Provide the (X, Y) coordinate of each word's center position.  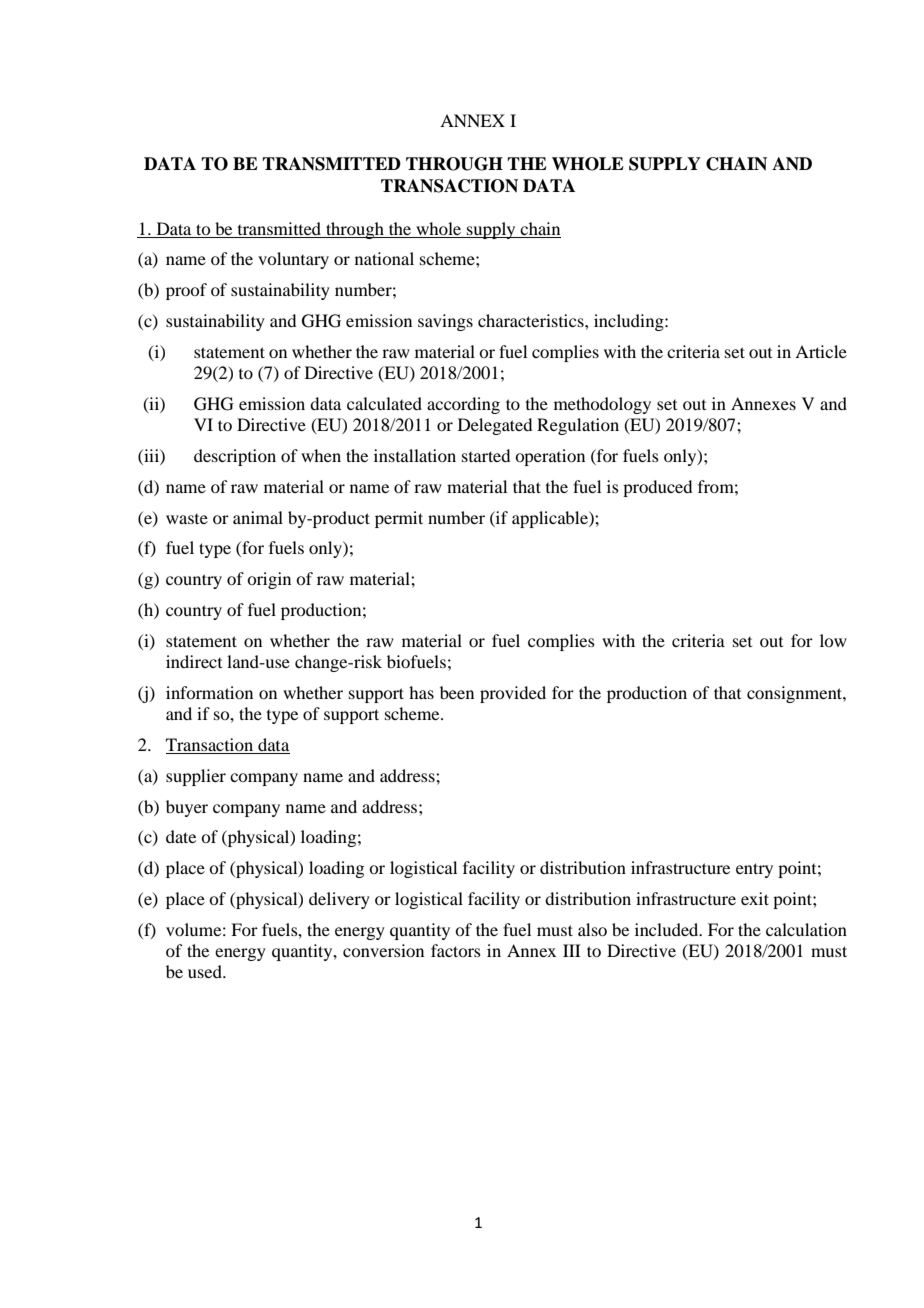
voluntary (293, 260)
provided (513, 694)
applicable (551, 519)
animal (258, 517)
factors (456, 950)
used (206, 971)
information (209, 692)
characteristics (532, 320)
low (833, 640)
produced (657, 488)
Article (821, 351)
